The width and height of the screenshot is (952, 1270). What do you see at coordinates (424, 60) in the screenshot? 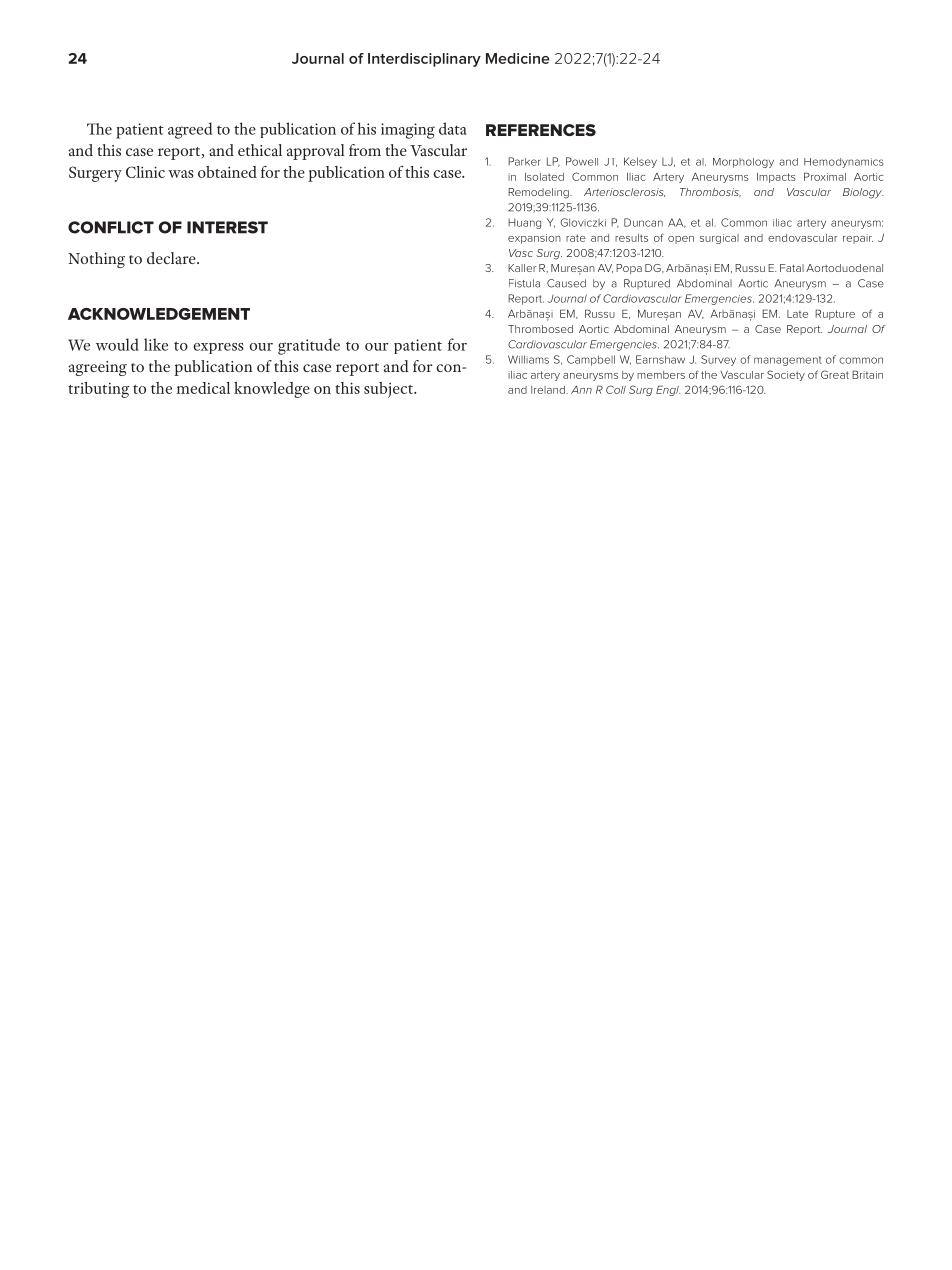
I see `Interdisciplinary` at bounding box center [424, 60].
